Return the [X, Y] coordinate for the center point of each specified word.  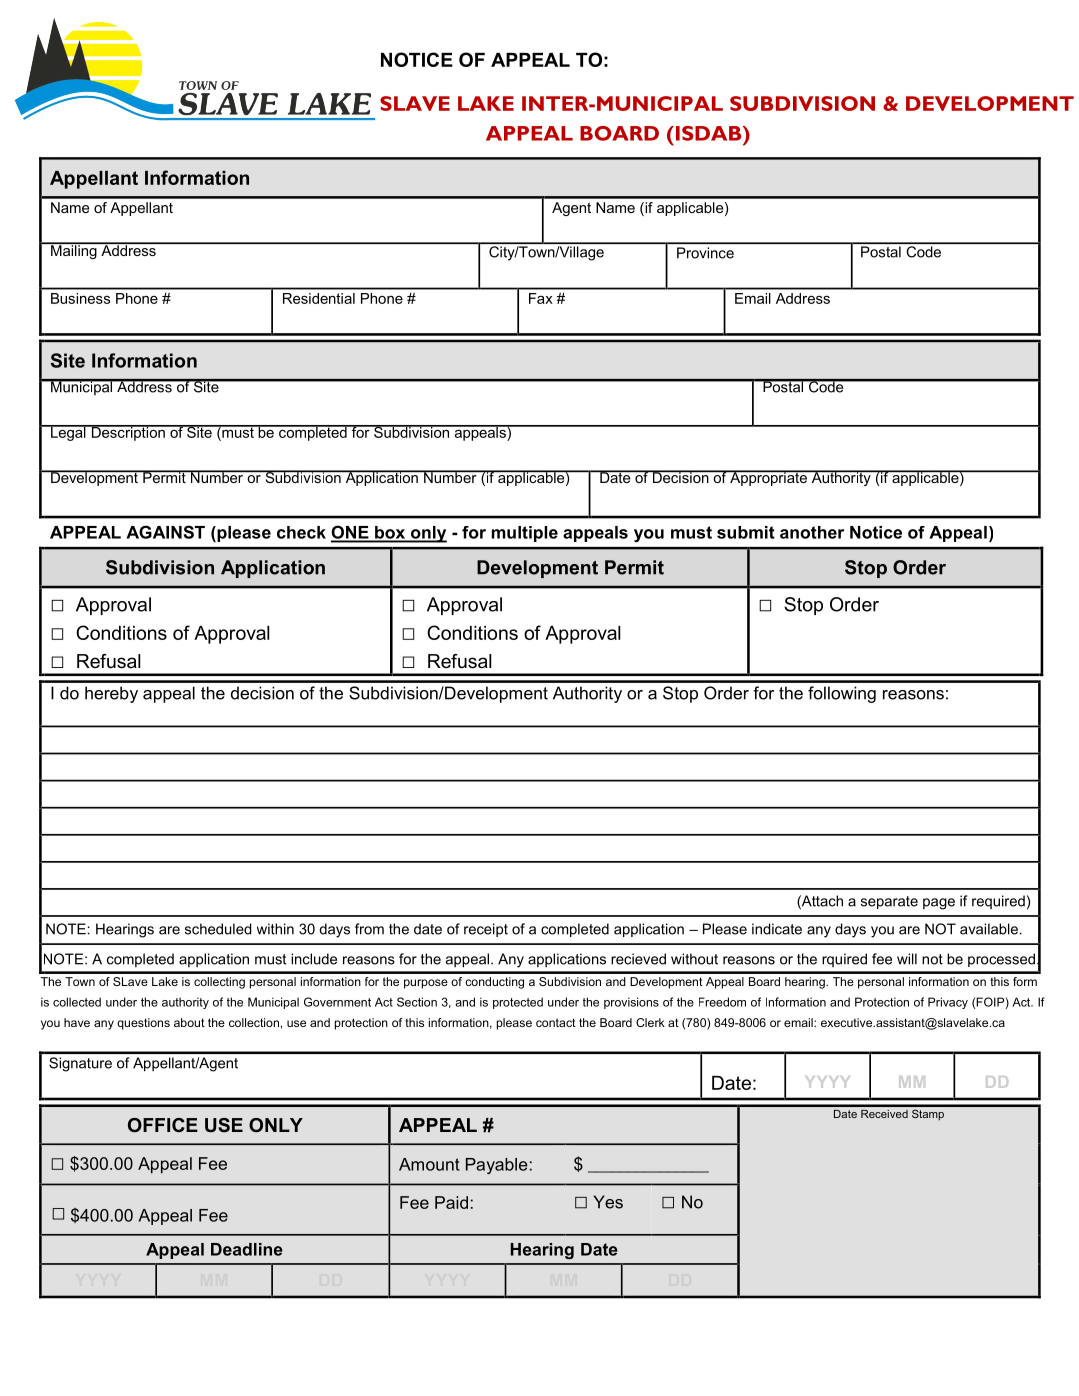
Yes [608, 1202]
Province [705, 253]
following [842, 694]
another [812, 532]
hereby [111, 694]
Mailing [74, 251]
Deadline [247, 1249]
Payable [497, 1166]
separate [889, 902]
